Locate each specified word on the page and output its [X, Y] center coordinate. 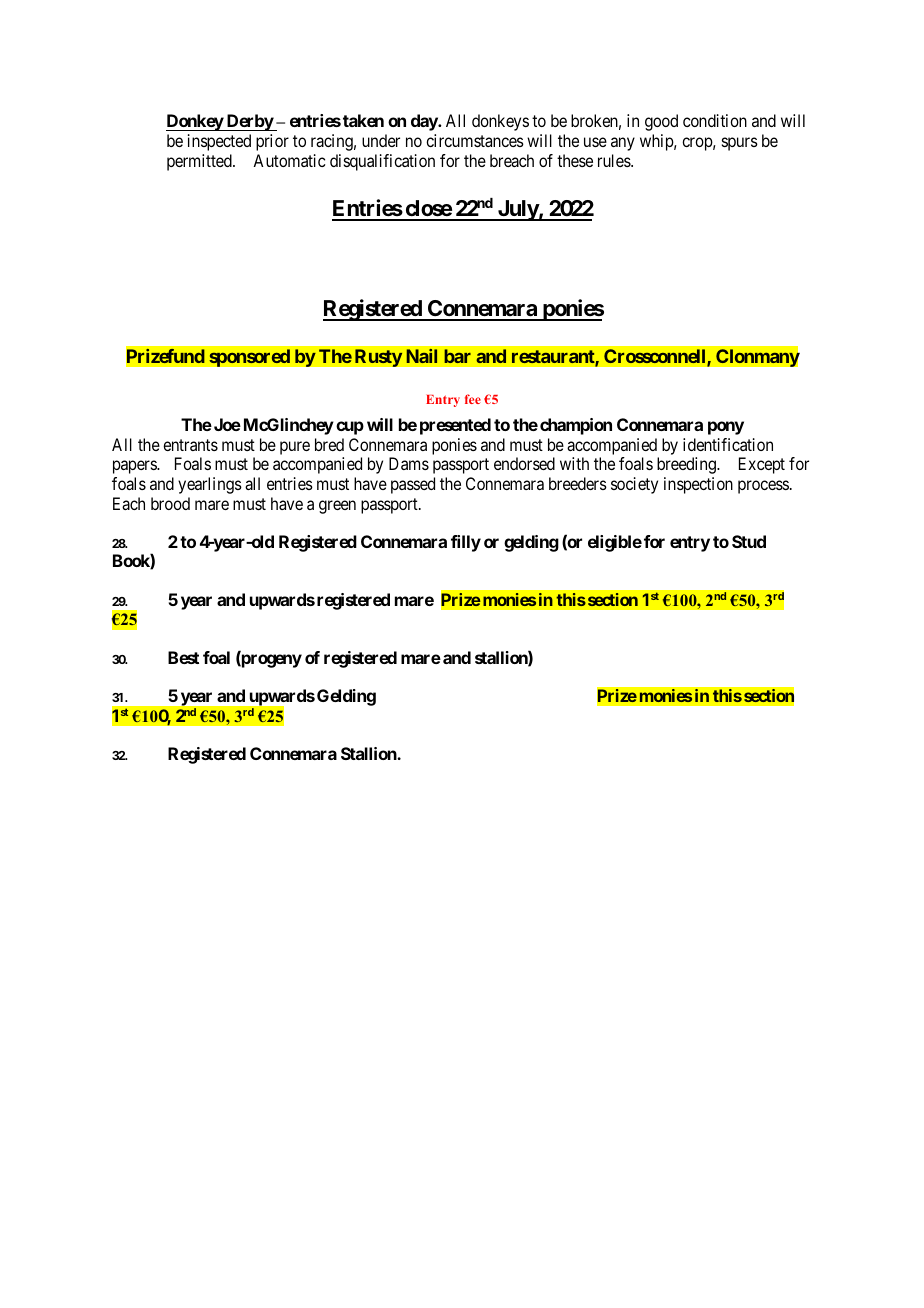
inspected [219, 142]
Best [183, 657]
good [661, 122]
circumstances [475, 140]
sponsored [249, 358]
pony [726, 428]
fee [473, 399]
